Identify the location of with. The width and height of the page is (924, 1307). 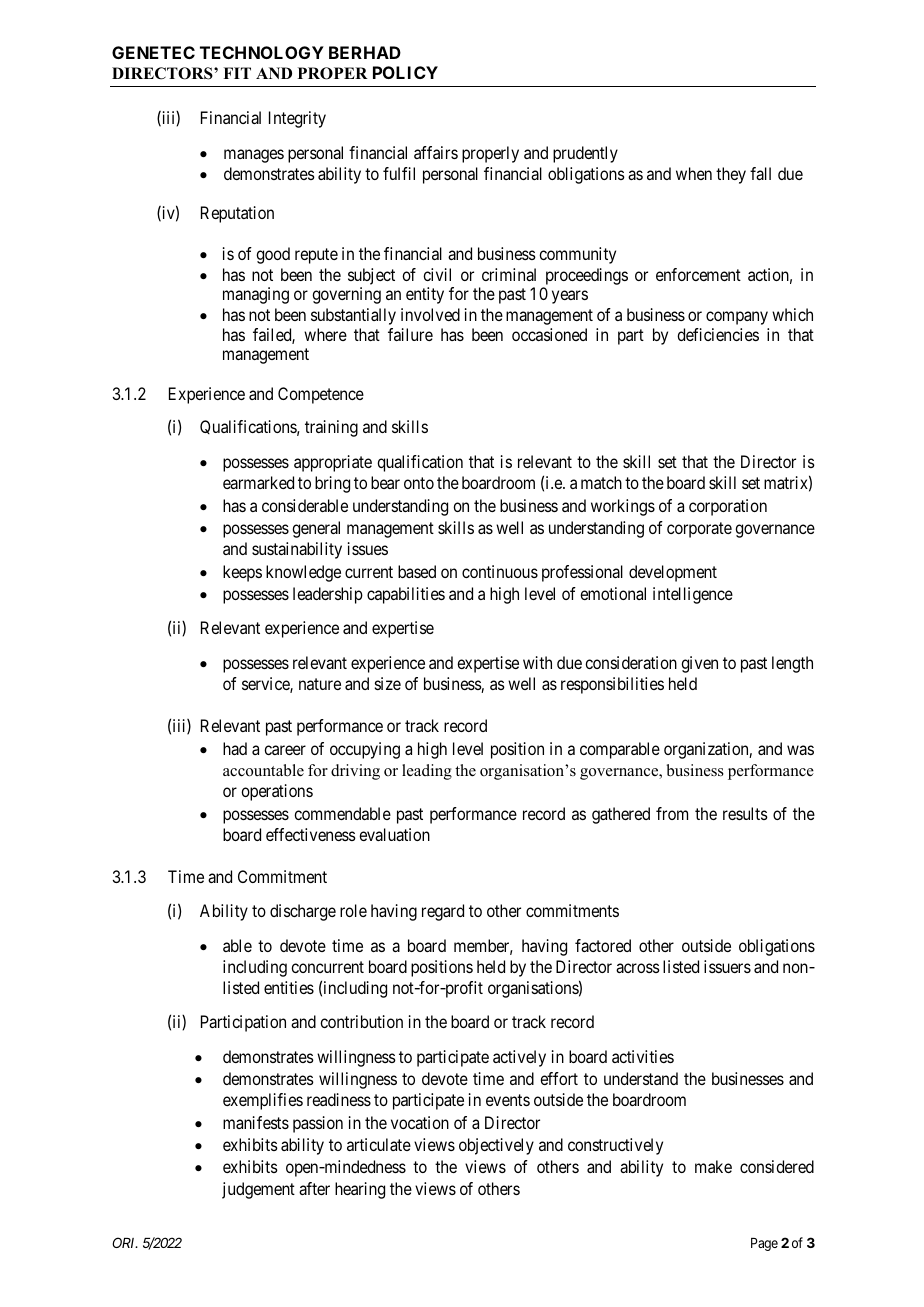
(537, 662).
